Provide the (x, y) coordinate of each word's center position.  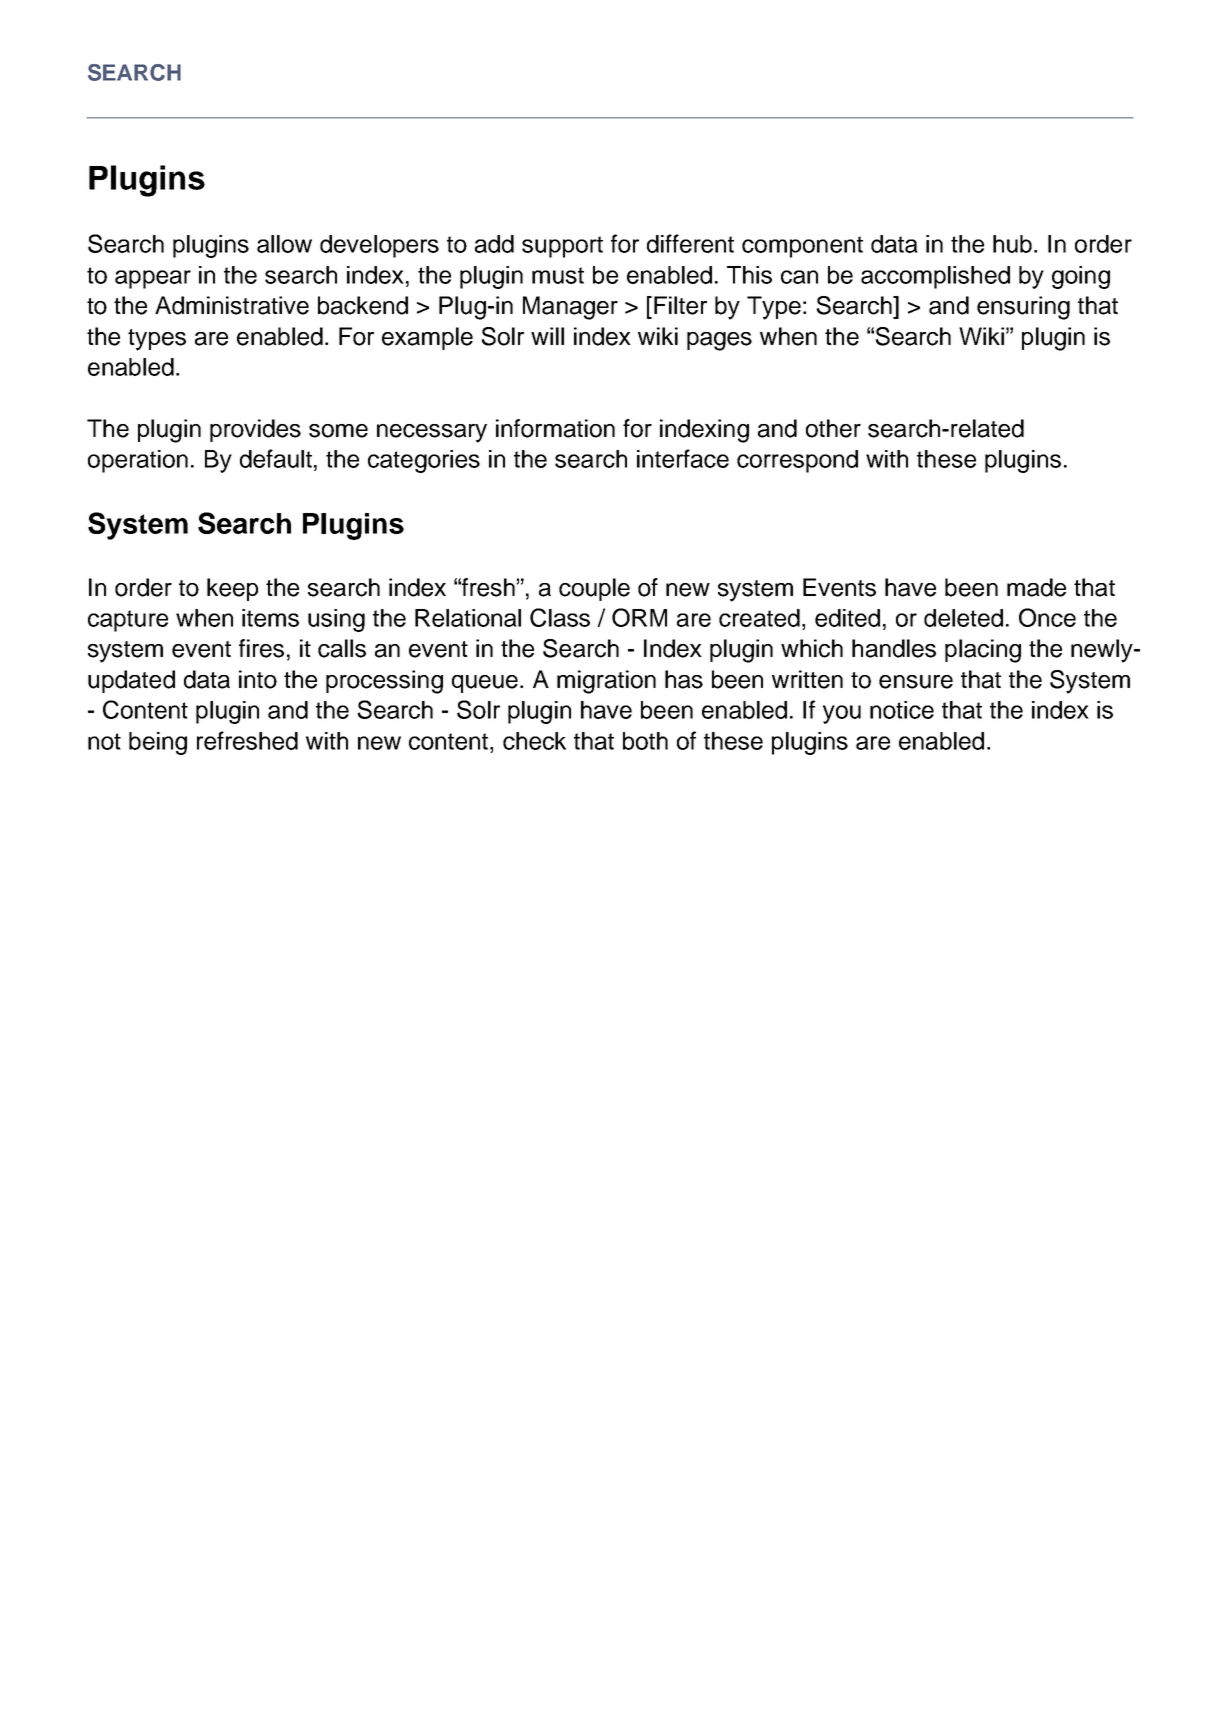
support (562, 247)
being (158, 743)
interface (683, 458)
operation (138, 461)
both (645, 741)
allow (284, 244)
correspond (797, 461)
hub (1014, 244)
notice (902, 710)
